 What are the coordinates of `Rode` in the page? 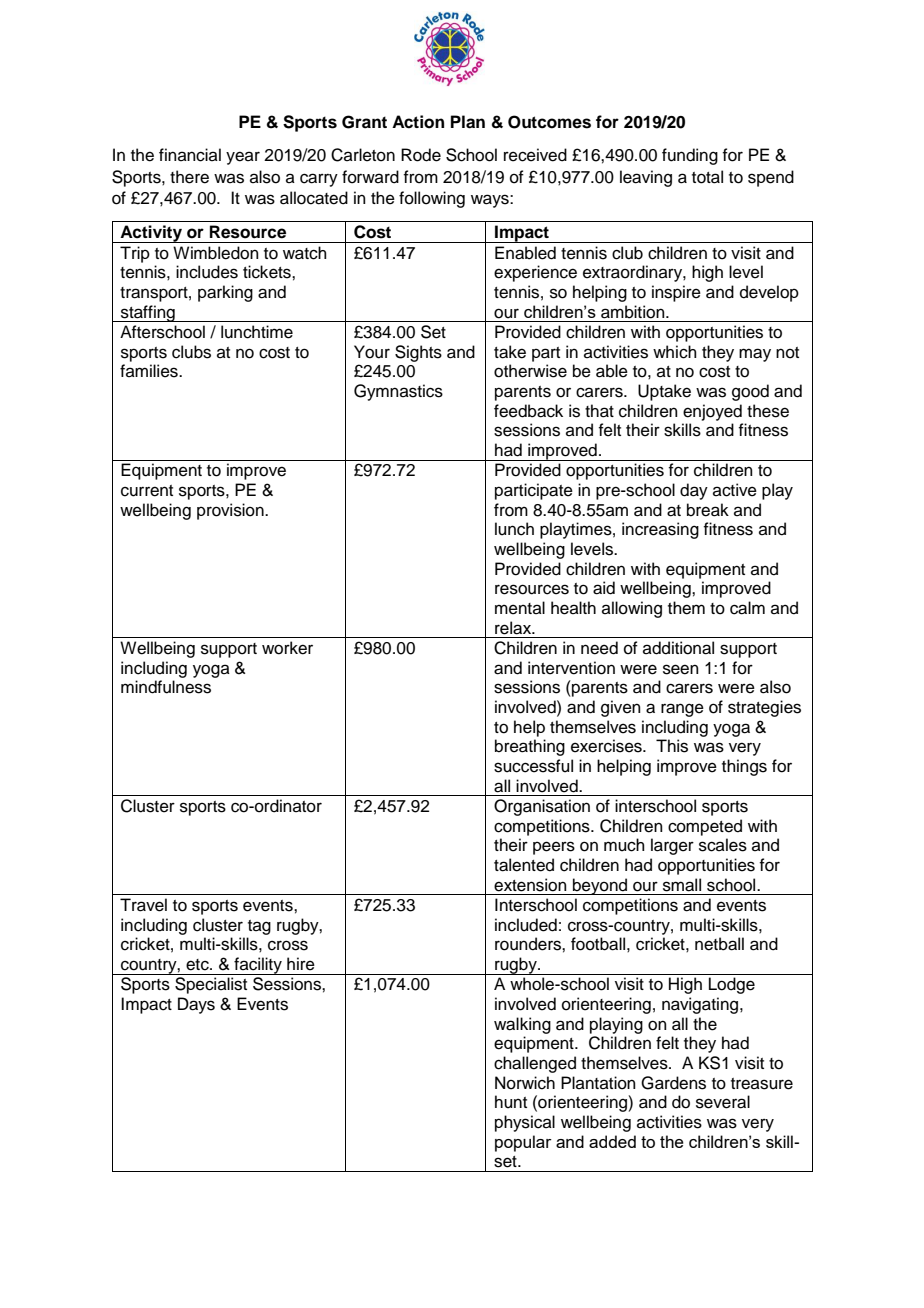 It's located at (421, 155).
